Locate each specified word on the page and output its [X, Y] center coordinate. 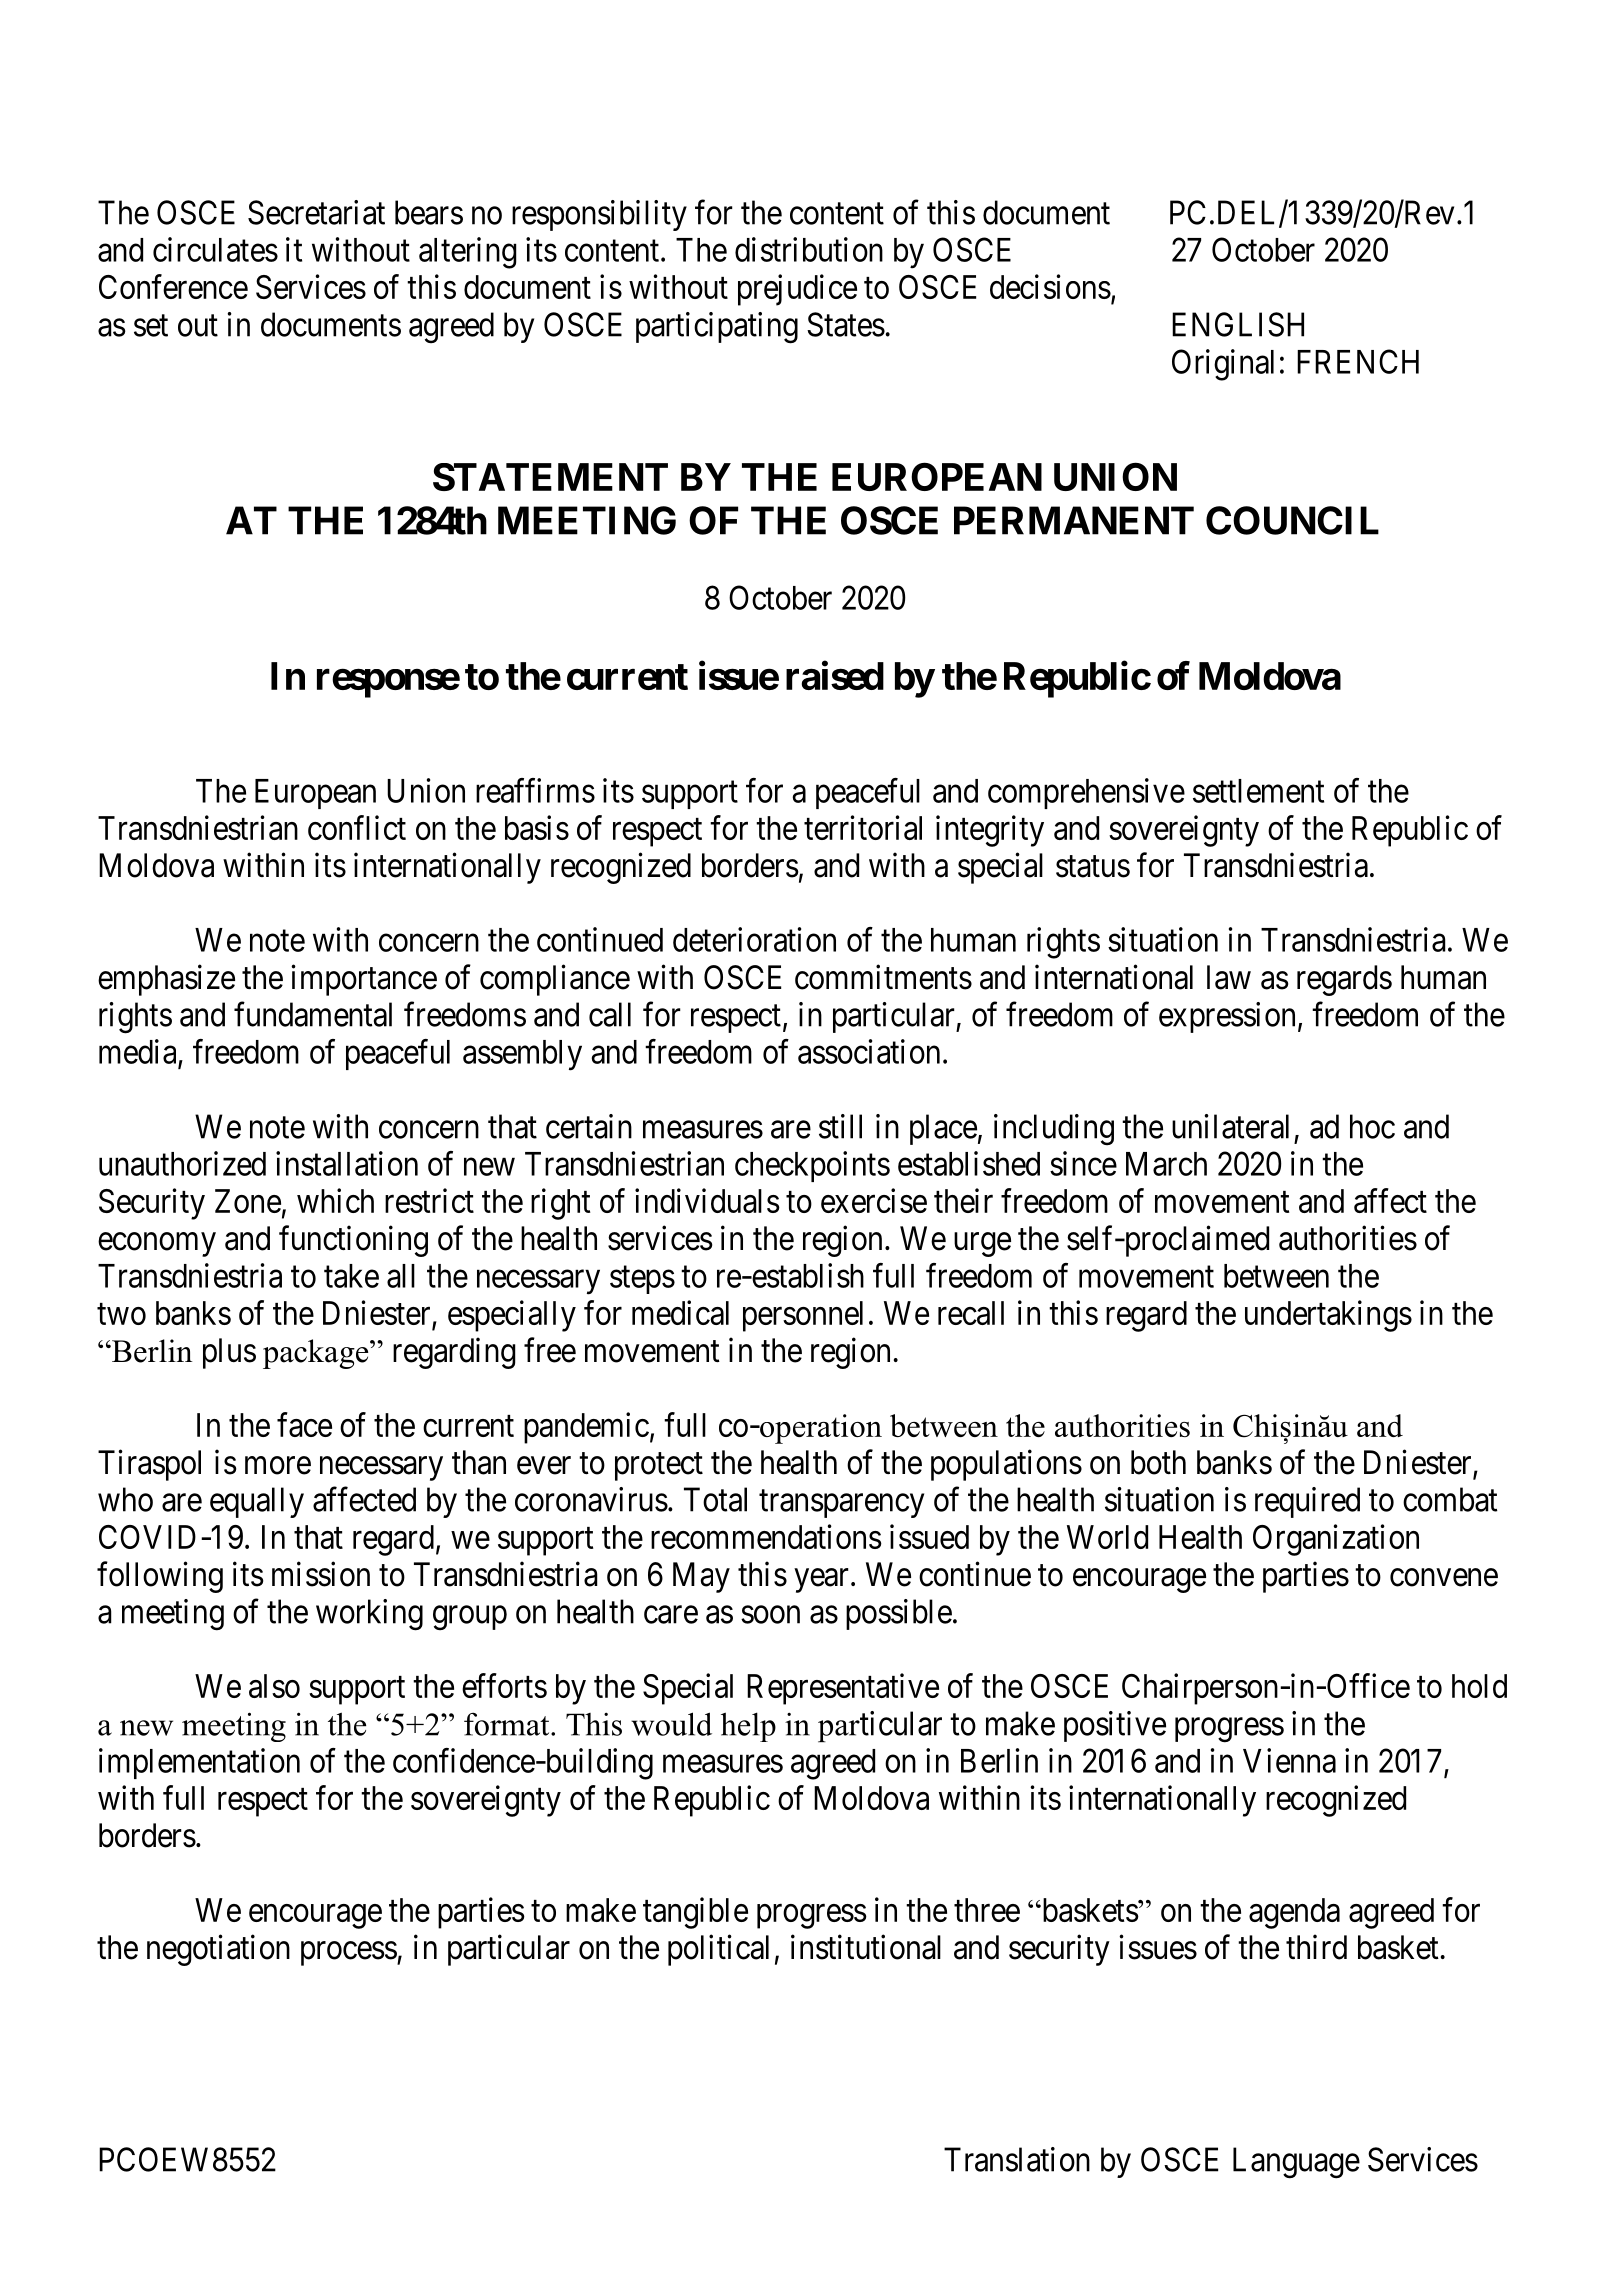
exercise [874, 1200]
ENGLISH [1238, 324]
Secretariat [316, 212]
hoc [1372, 1126]
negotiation [218, 1950]
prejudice [797, 290]
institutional [866, 1947]
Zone [248, 1201]
